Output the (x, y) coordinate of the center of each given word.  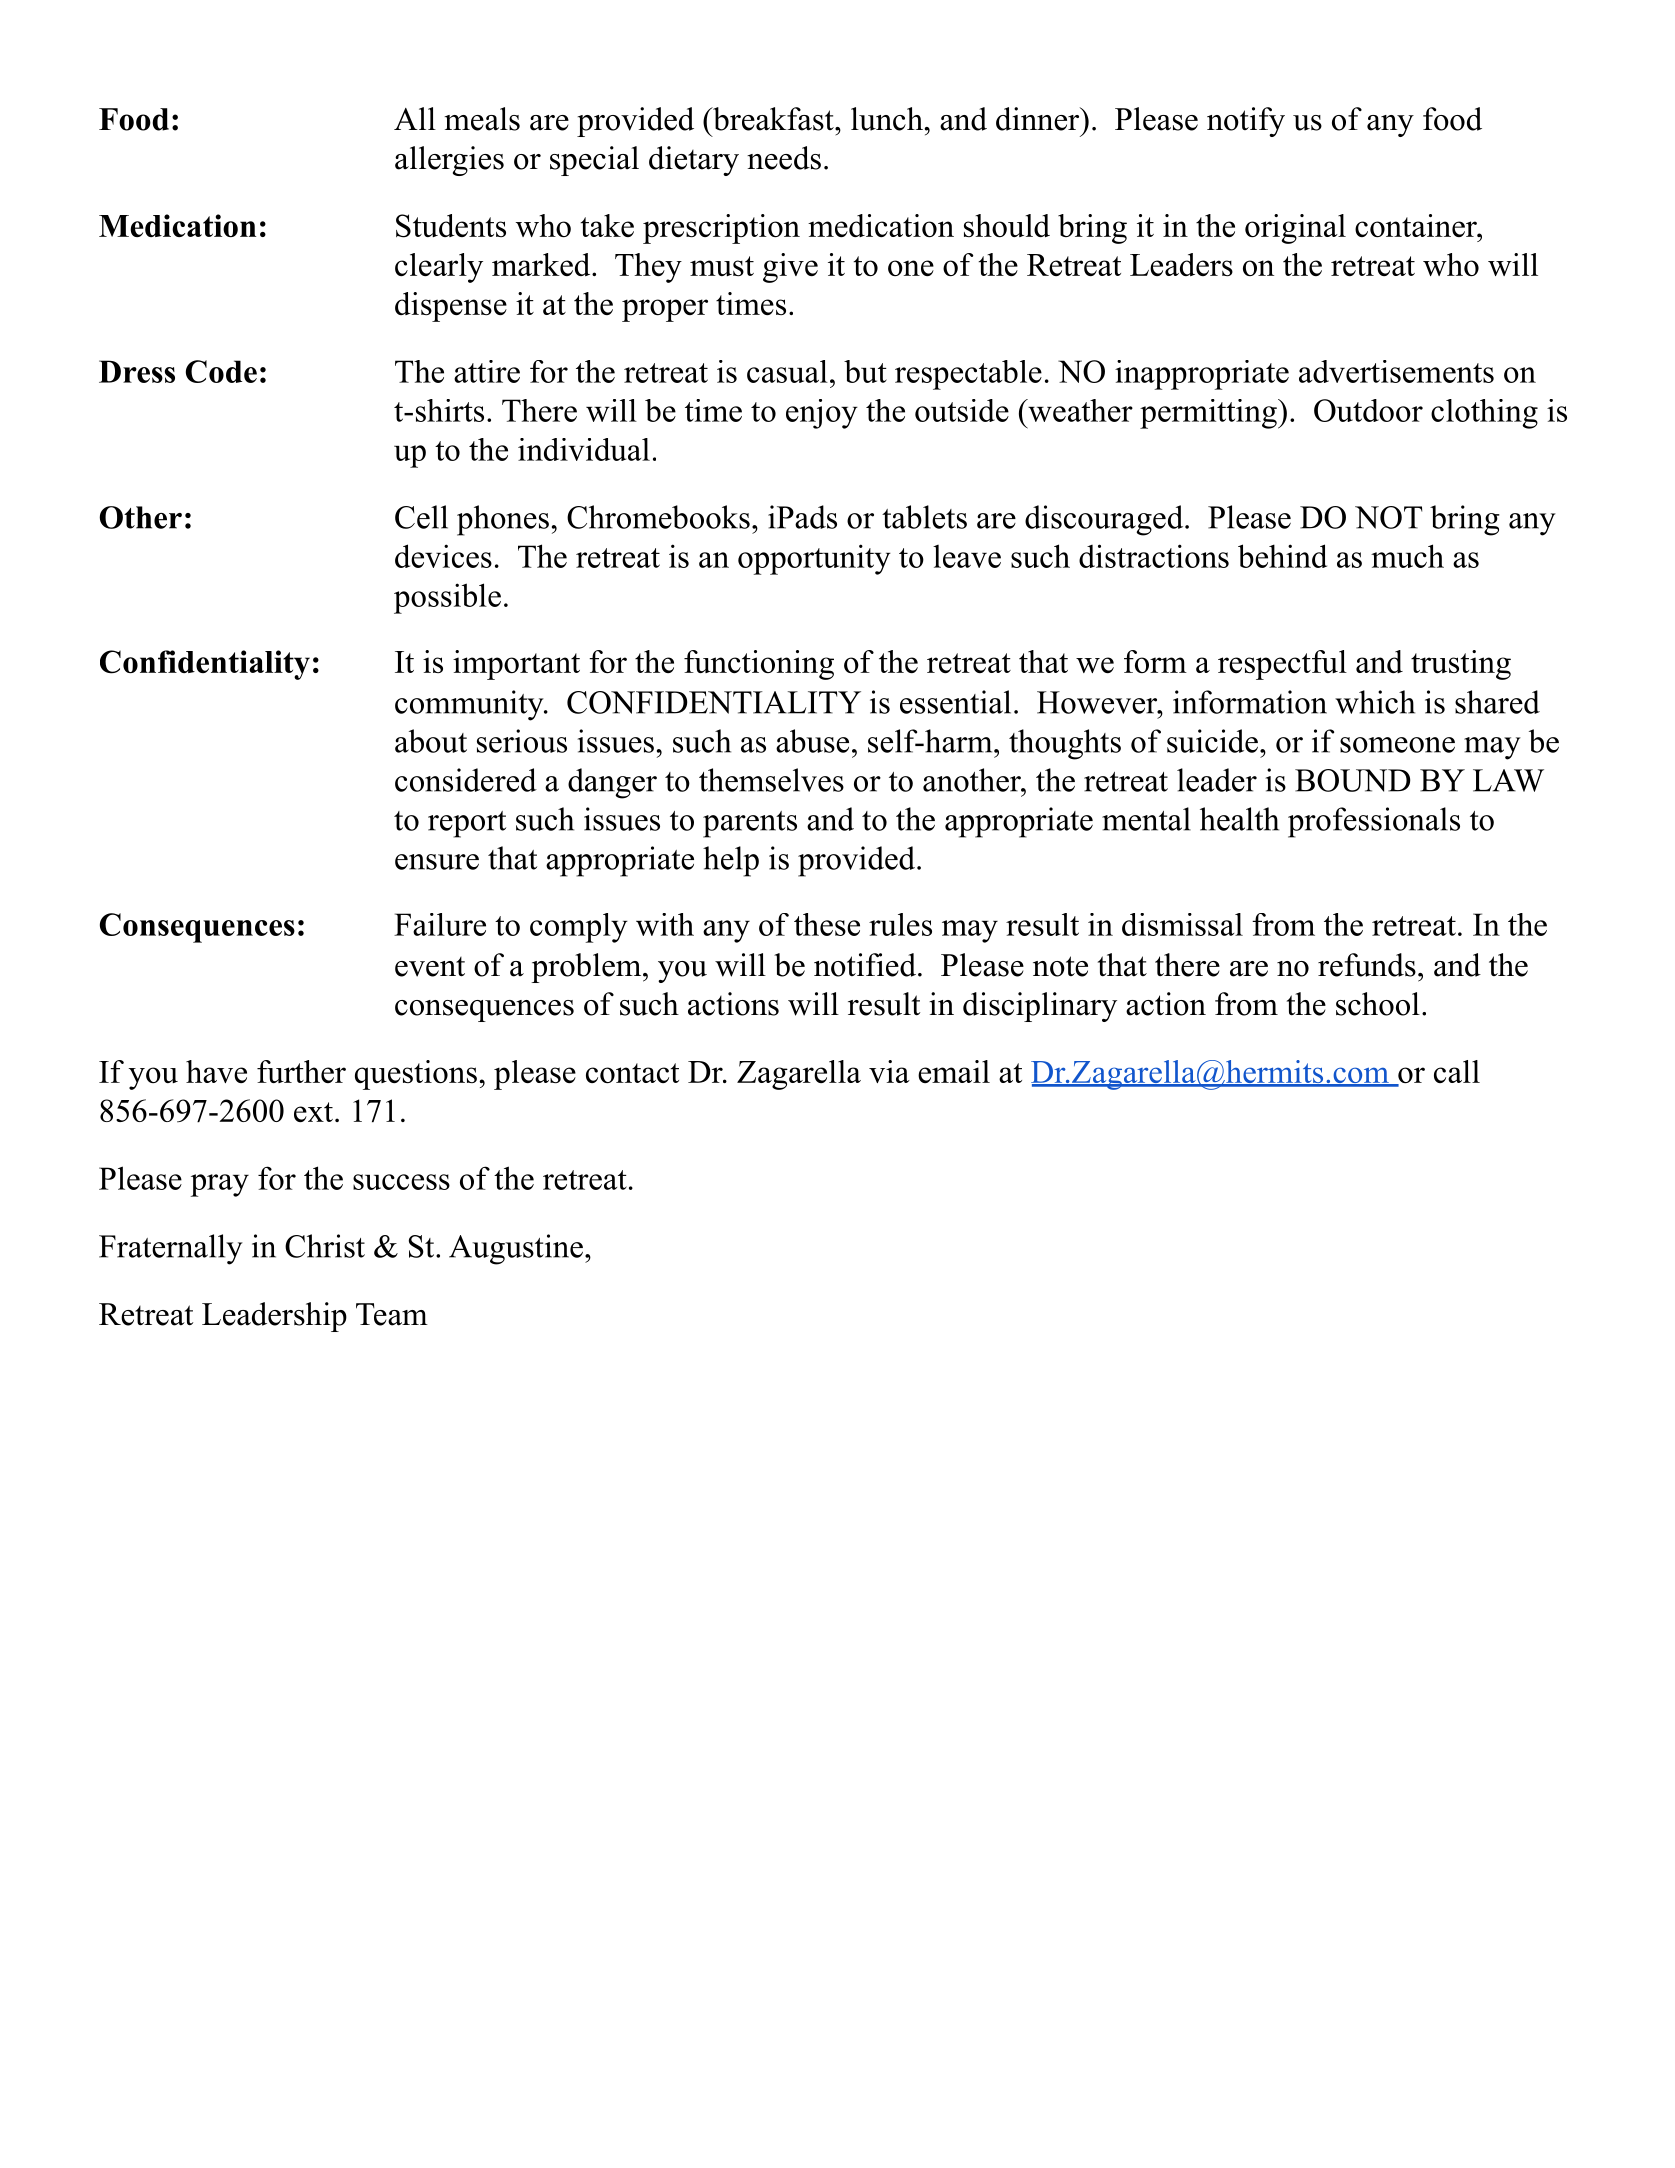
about (431, 741)
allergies (449, 161)
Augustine (516, 1249)
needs (784, 158)
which (1375, 702)
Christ (325, 1246)
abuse (812, 741)
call (1457, 1071)
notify (1246, 122)
